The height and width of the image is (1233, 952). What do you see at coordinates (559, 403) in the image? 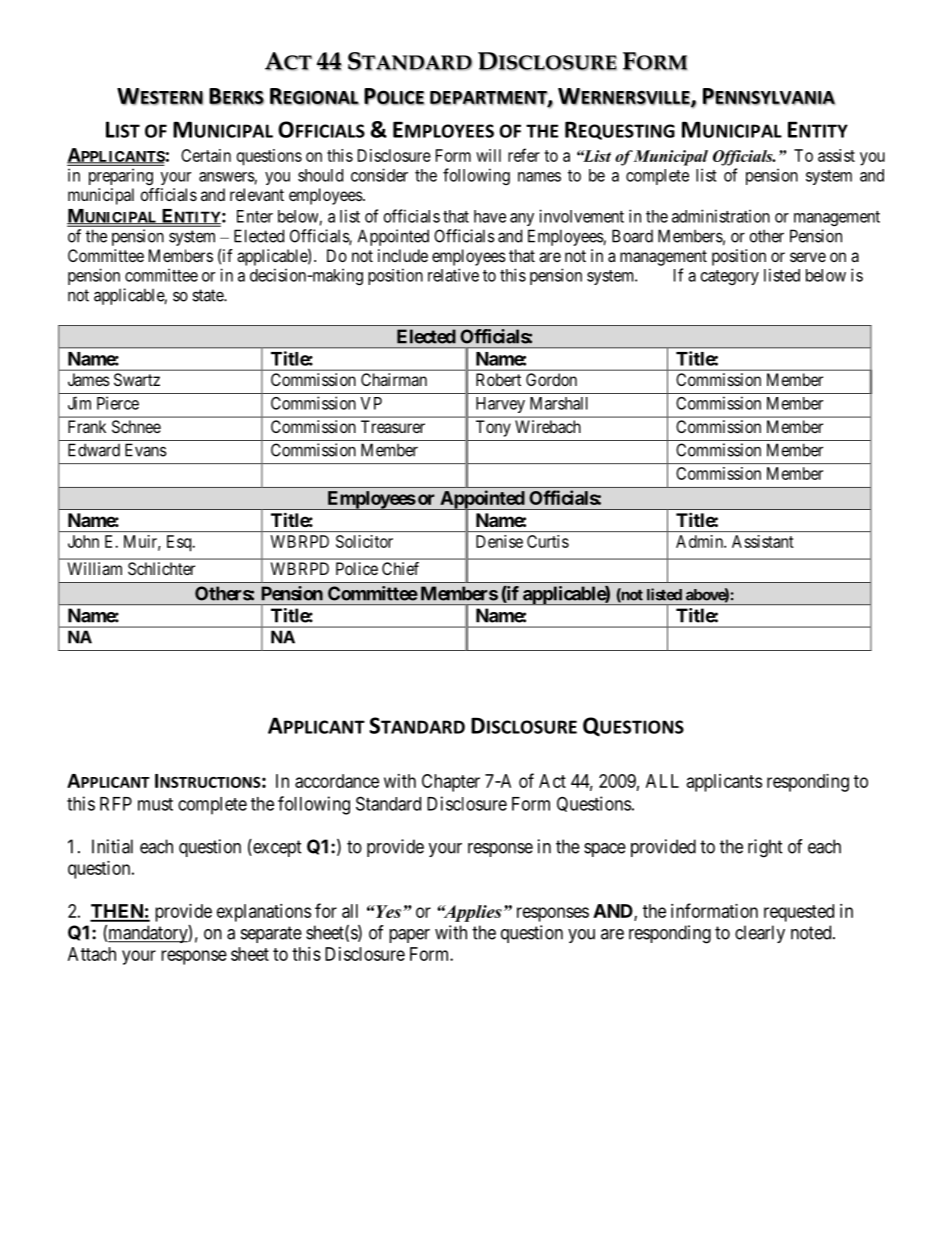
I see `Marshall` at bounding box center [559, 403].
